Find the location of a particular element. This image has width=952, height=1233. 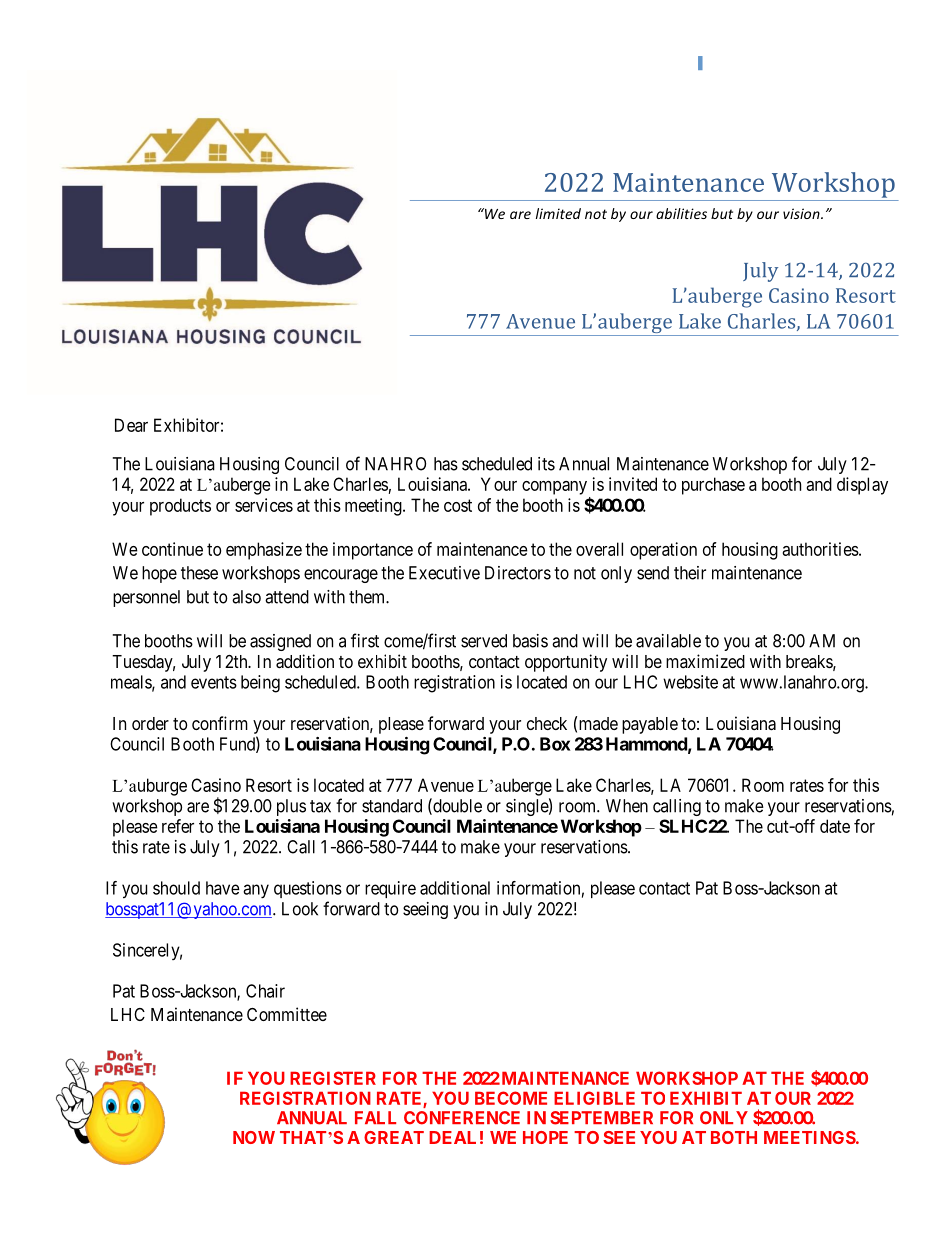

refer is located at coordinates (178, 826).
